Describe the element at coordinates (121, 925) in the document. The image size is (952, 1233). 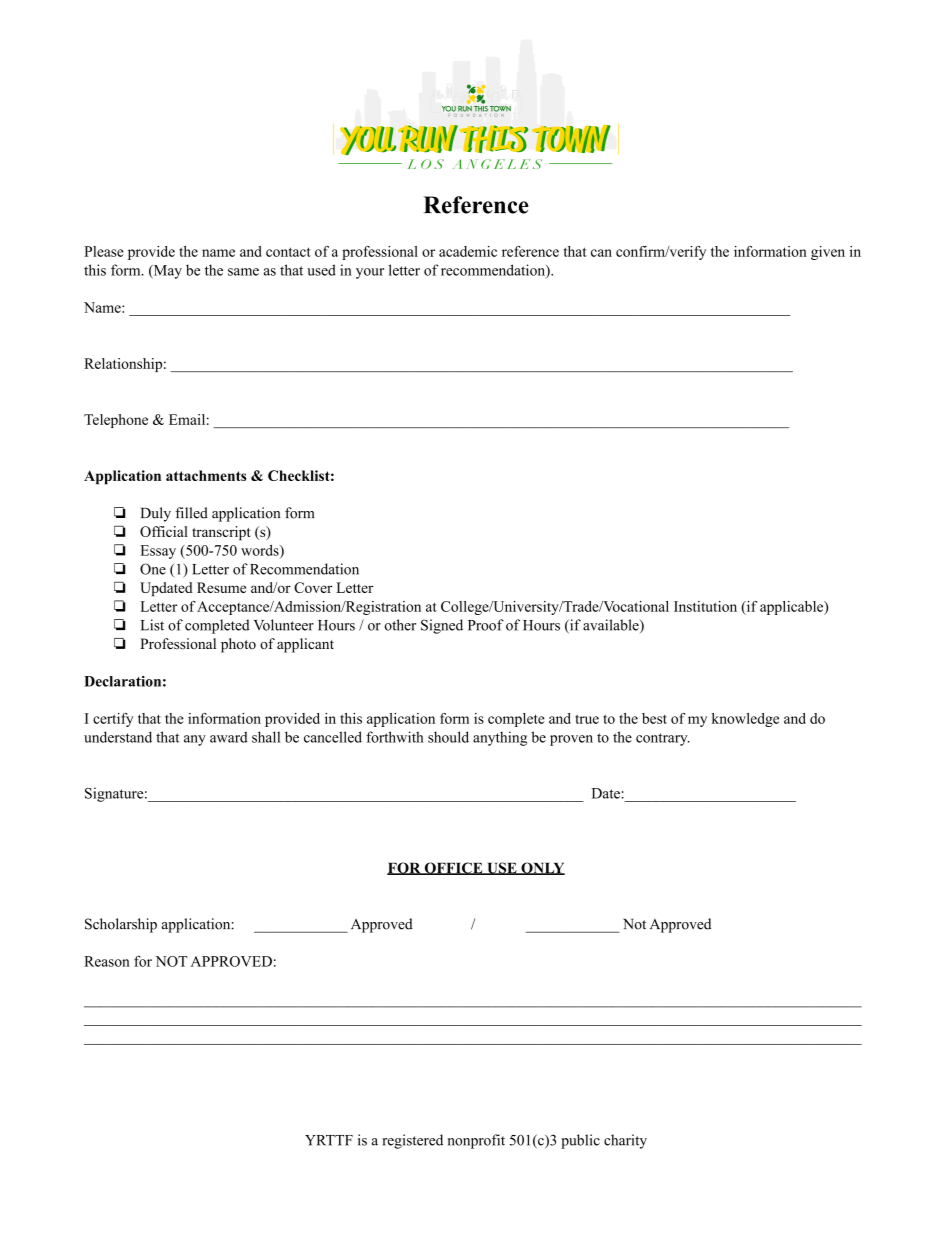
I see `Scholarship` at that location.
